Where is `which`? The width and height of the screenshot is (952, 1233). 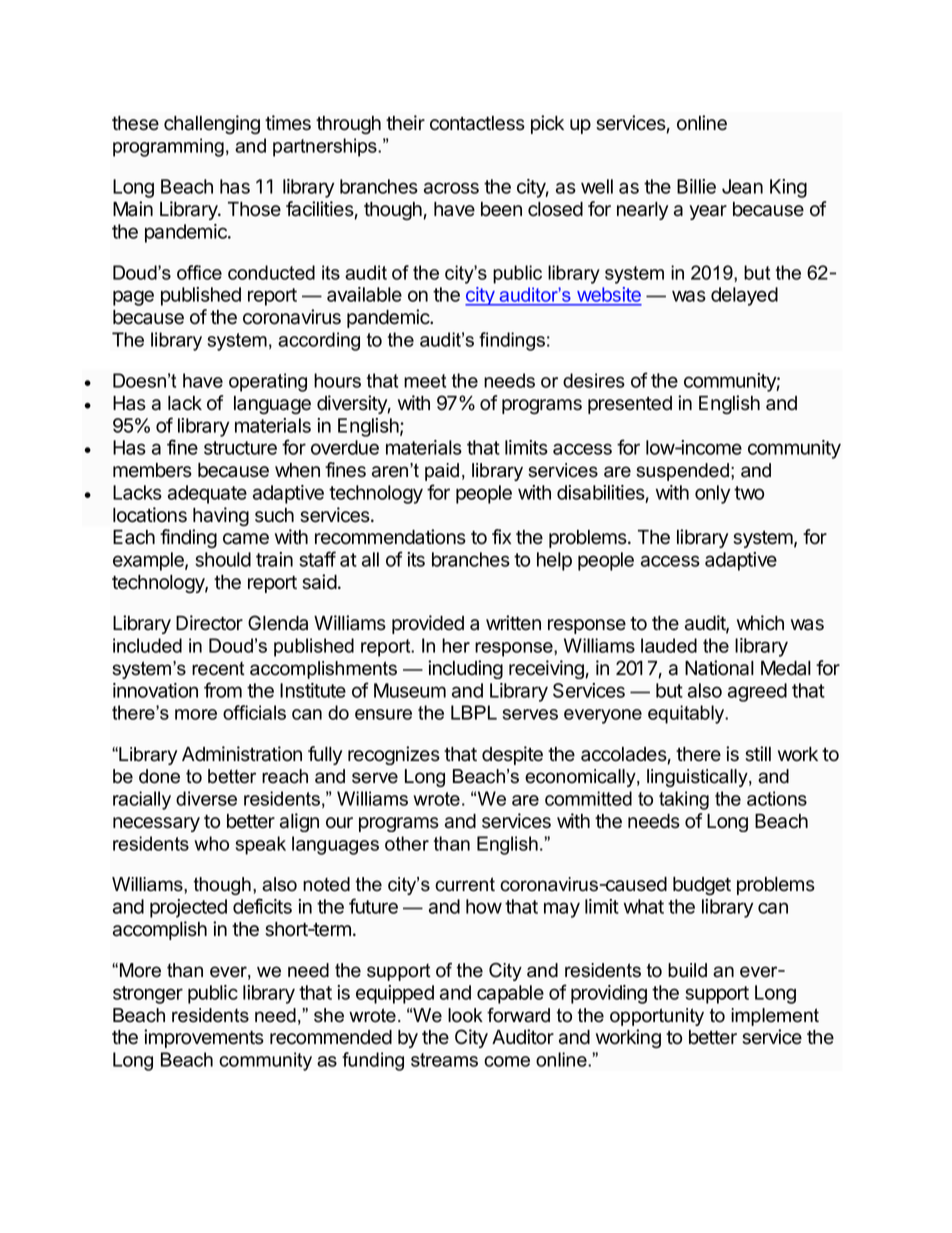
which is located at coordinates (760, 623).
